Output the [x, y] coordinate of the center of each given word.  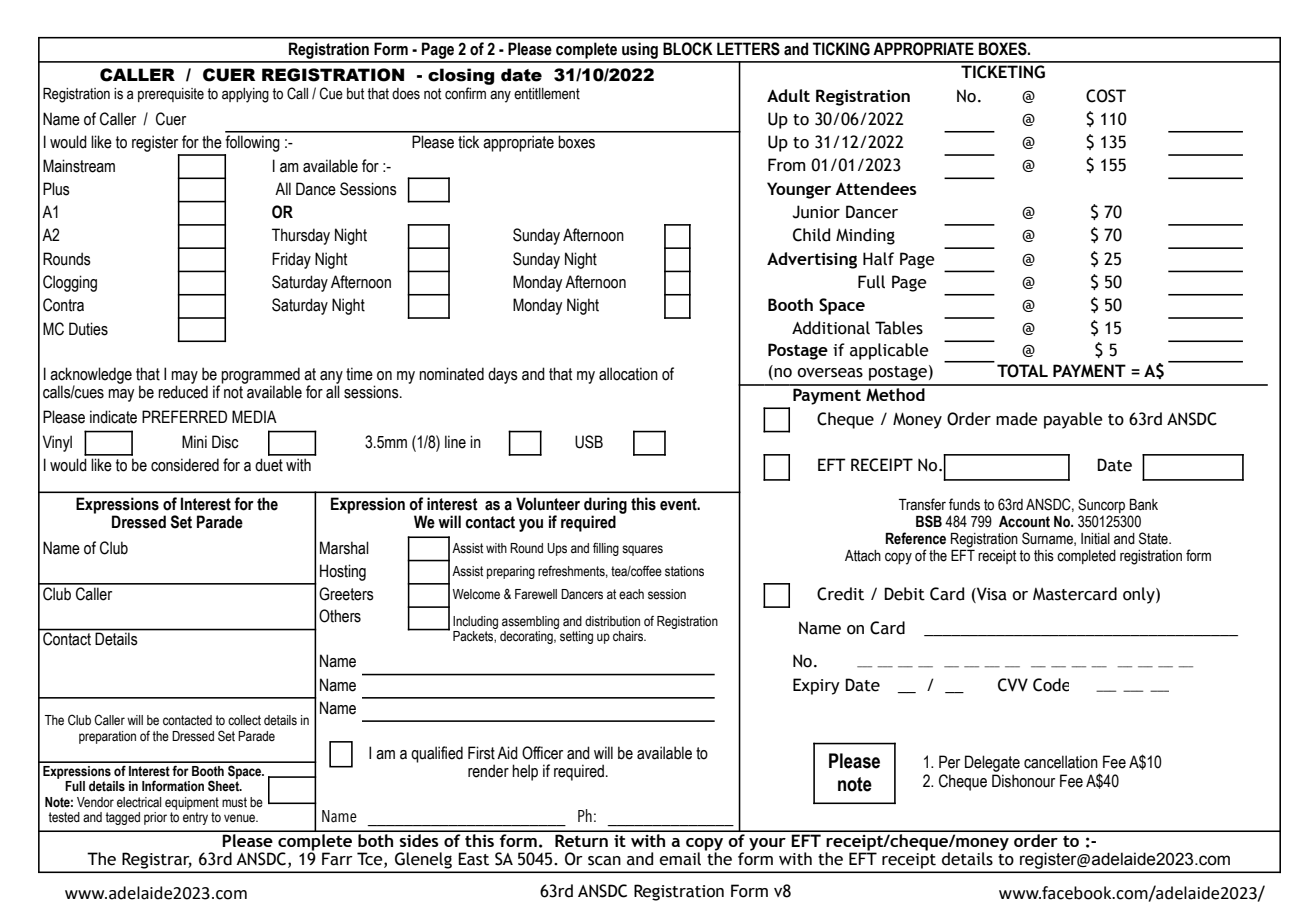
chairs [629, 636]
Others [340, 616]
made [1017, 419]
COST [1106, 96]
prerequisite [171, 95]
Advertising [812, 260]
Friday [291, 260]
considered [185, 465]
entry [195, 818]
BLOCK [688, 49]
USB [589, 442]
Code [1051, 685]
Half [878, 259]
